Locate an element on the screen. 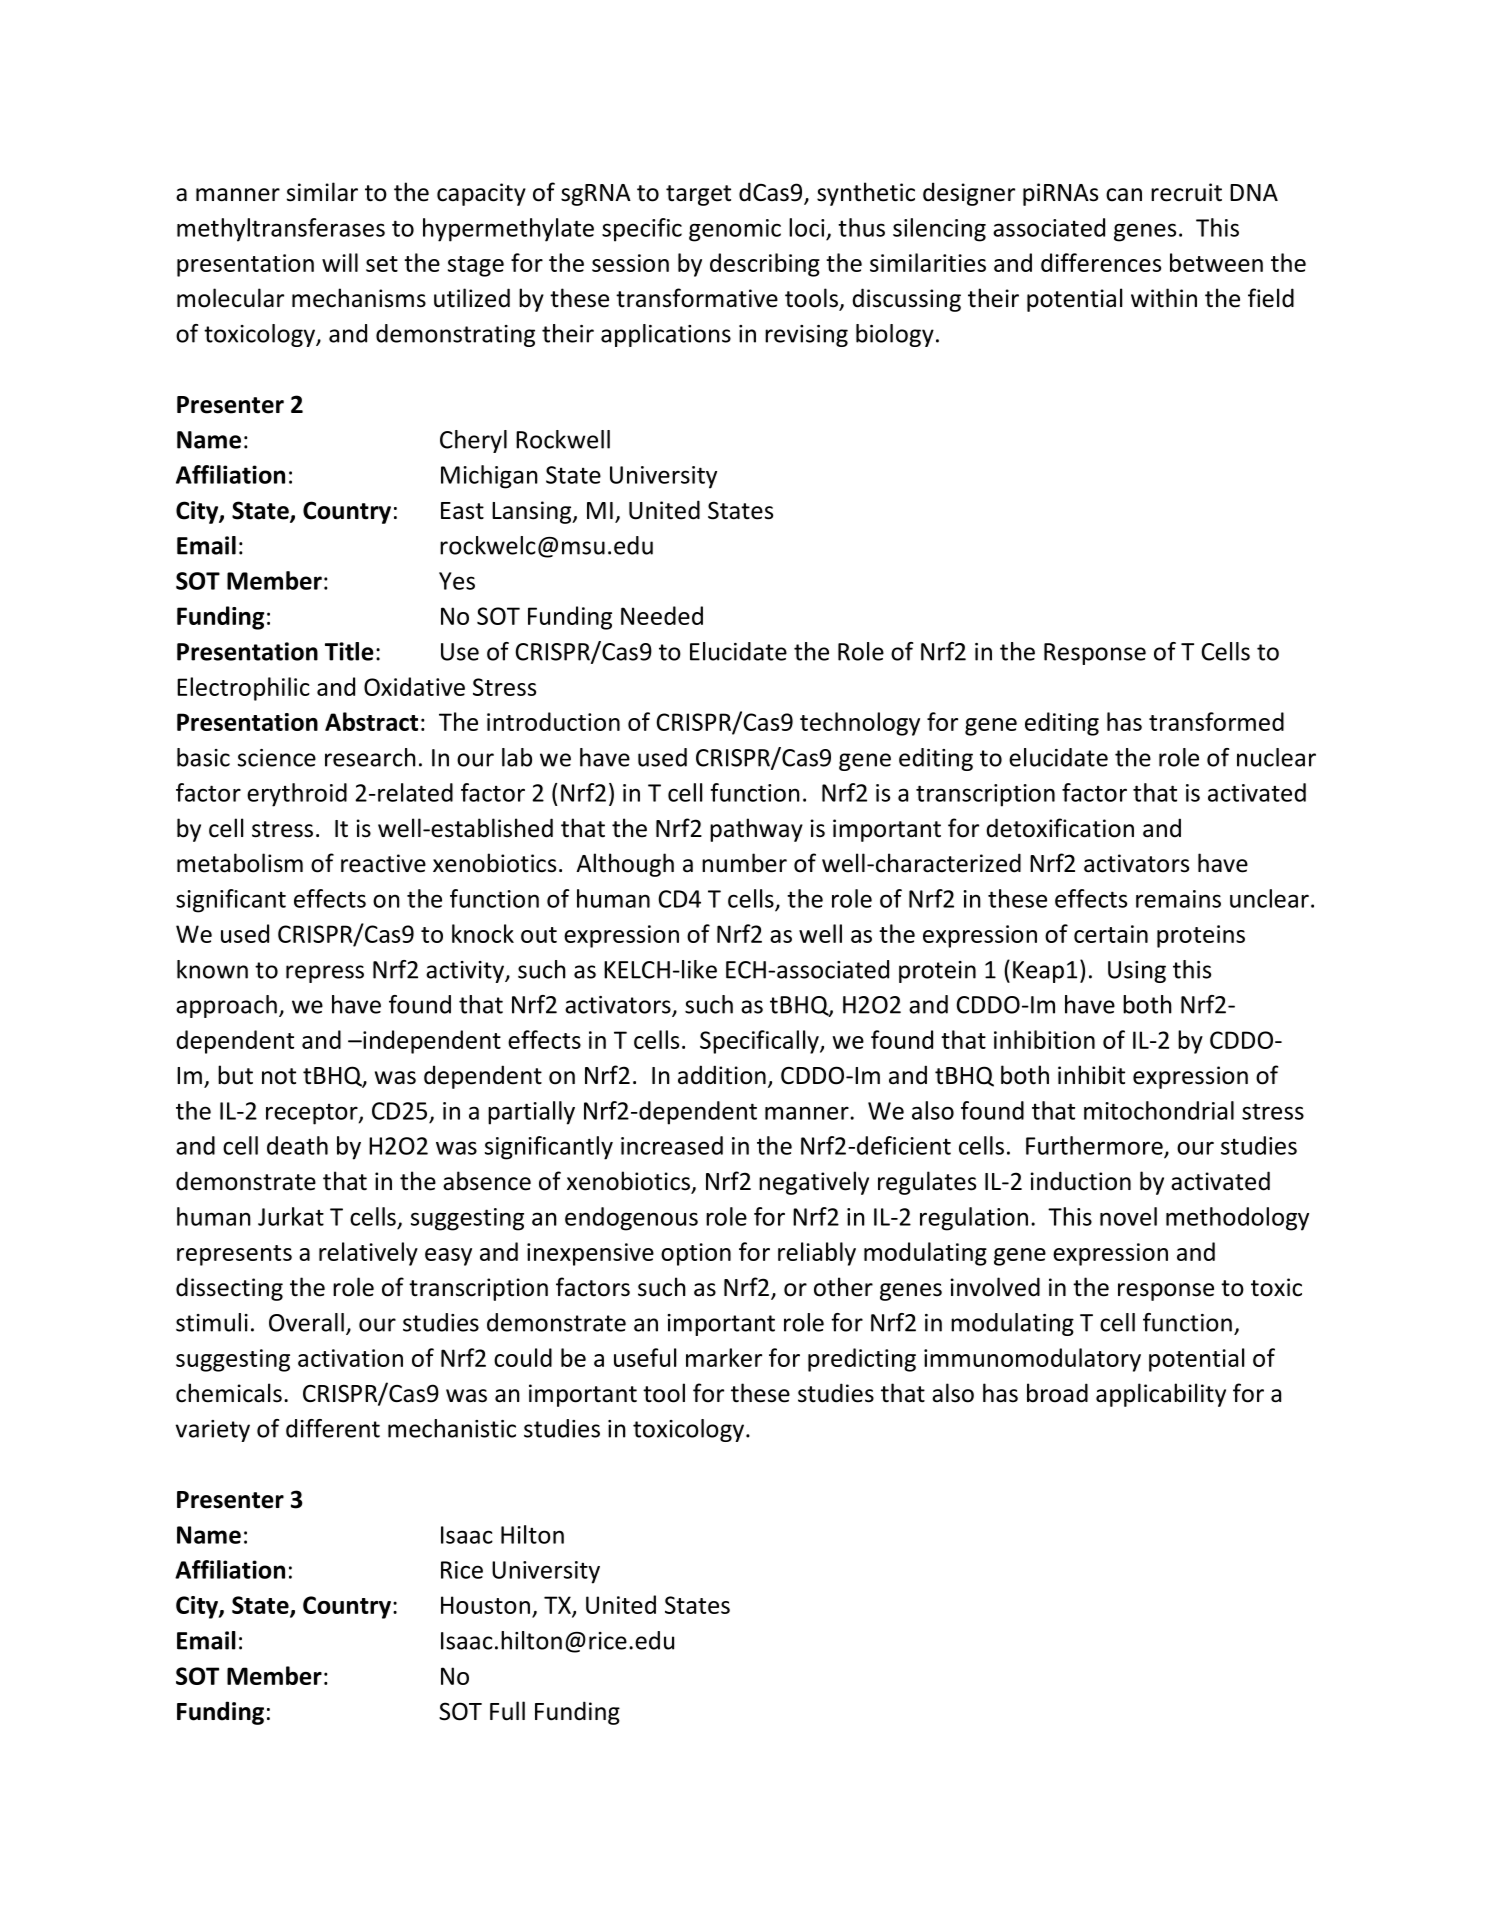 Image resolution: width=1492 pixels, height=1931 pixels. genomic is located at coordinates (735, 230).
